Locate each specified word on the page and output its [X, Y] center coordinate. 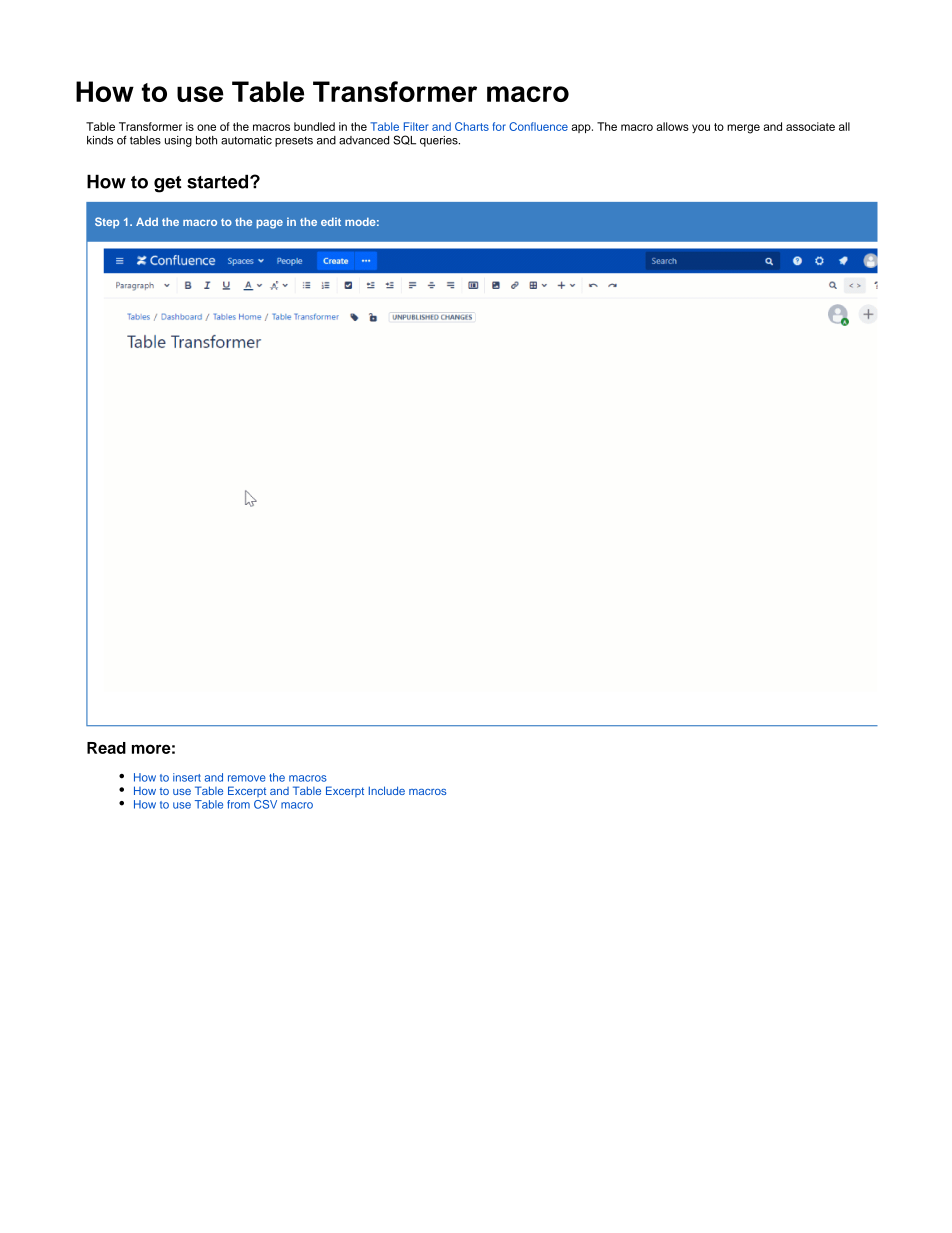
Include [387, 790]
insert [187, 777]
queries [440, 141]
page [270, 224]
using [178, 141]
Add [147, 222]
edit [331, 221]
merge [743, 129]
